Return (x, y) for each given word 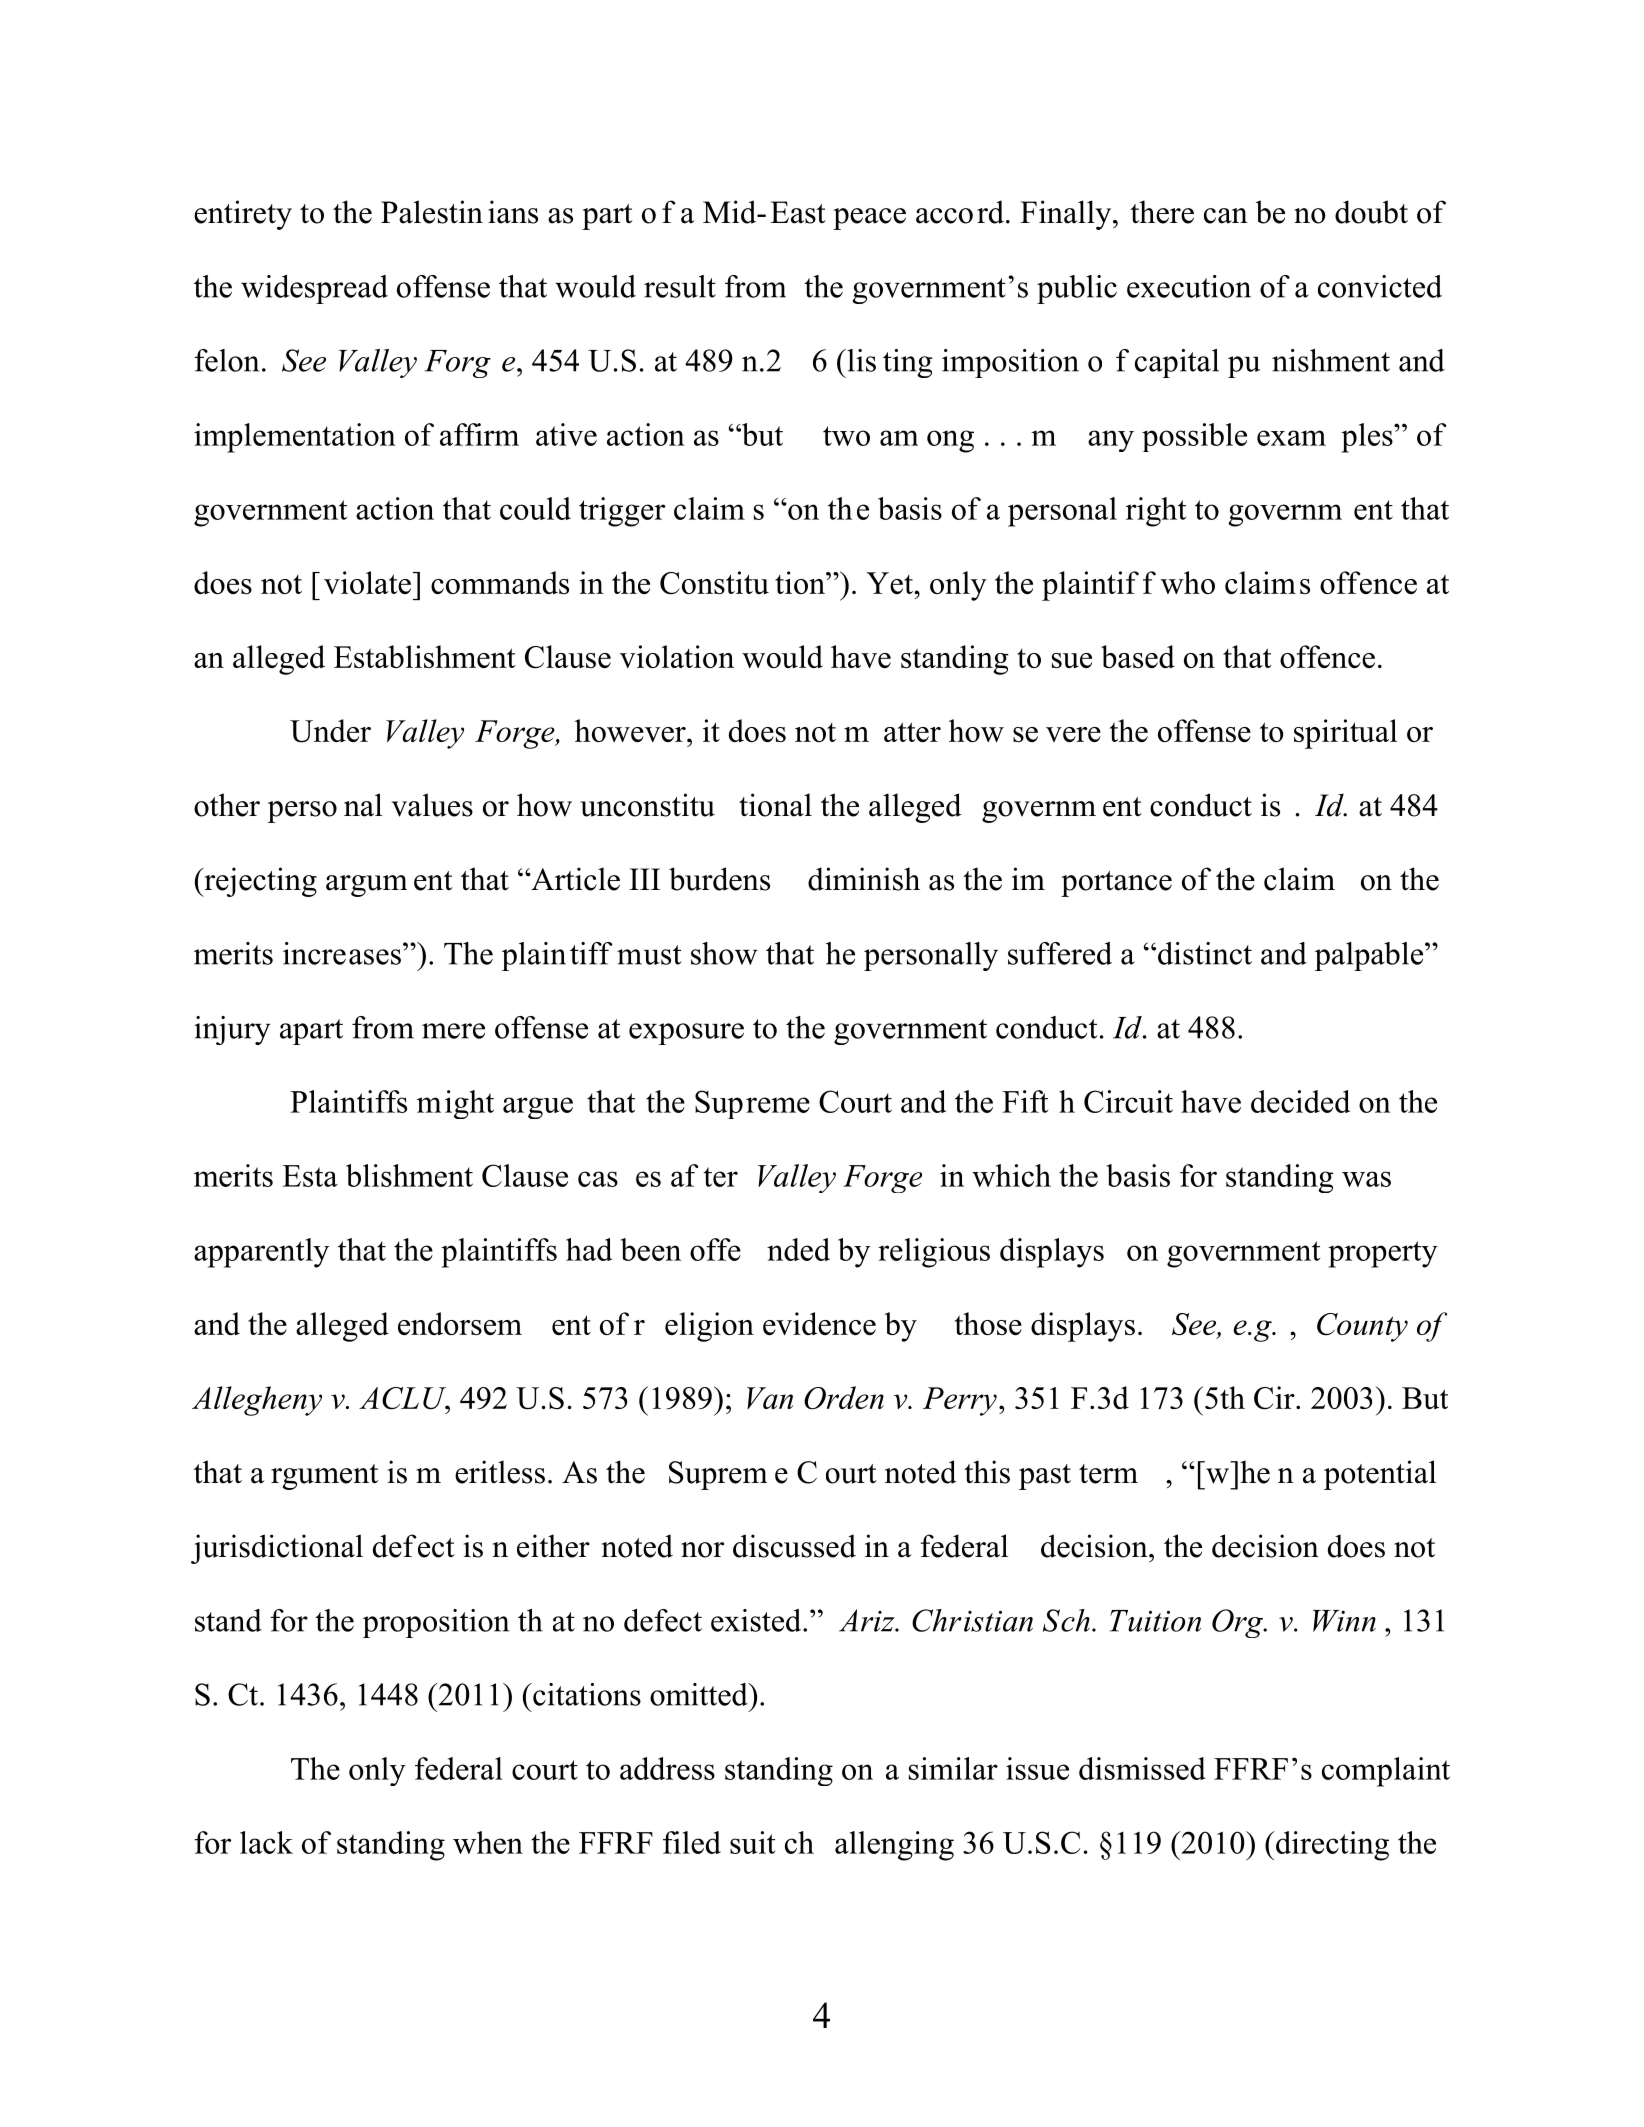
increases (342, 953)
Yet (890, 583)
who (1188, 582)
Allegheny (257, 1401)
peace (869, 219)
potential (1380, 1475)
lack (266, 1842)
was (1366, 1179)
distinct (1205, 953)
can (1226, 216)
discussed (794, 1546)
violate (367, 582)
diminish (864, 879)
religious (934, 1253)
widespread (314, 289)
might (455, 1104)
